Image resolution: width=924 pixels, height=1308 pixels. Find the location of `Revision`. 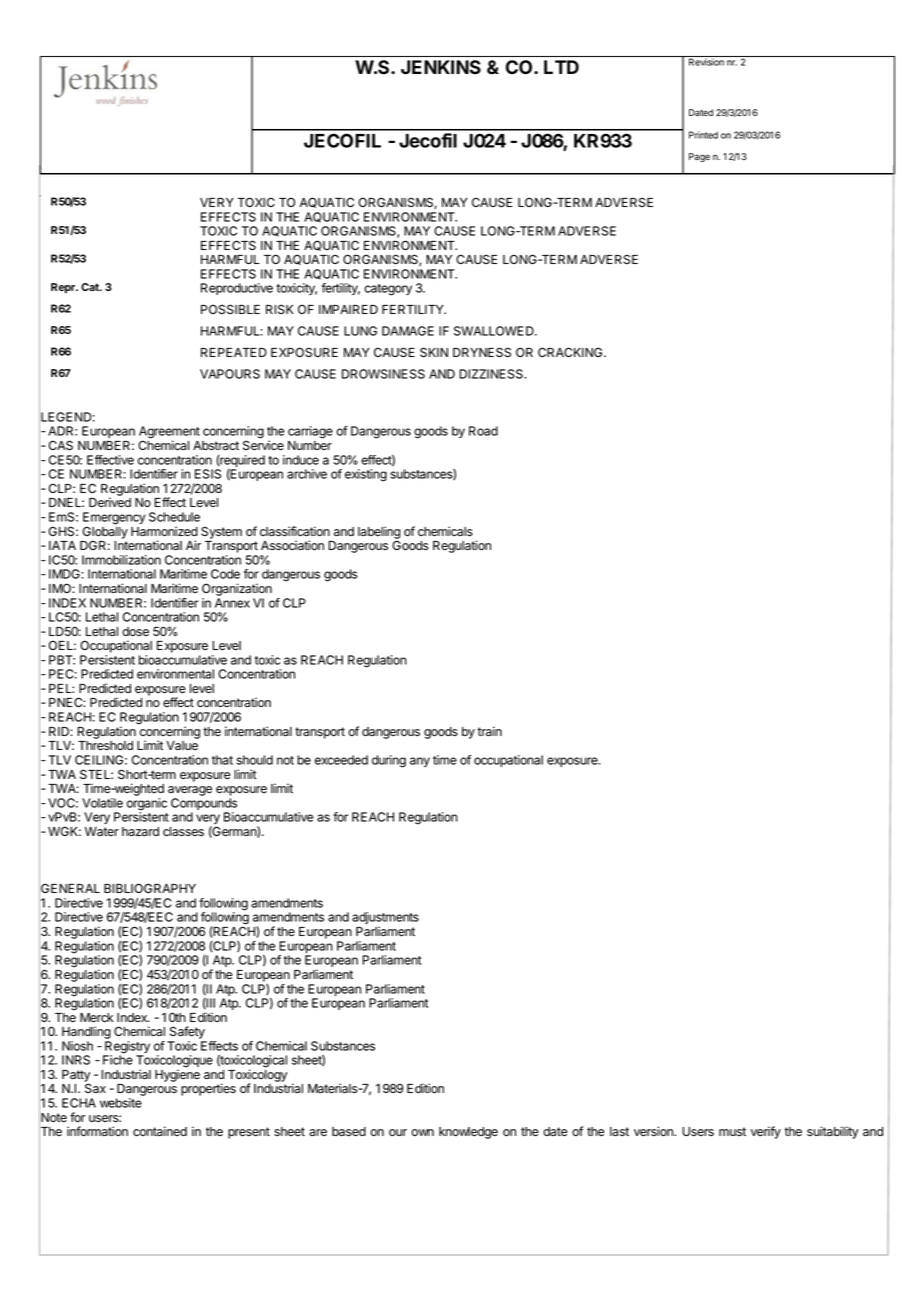

Revision is located at coordinates (706, 61).
